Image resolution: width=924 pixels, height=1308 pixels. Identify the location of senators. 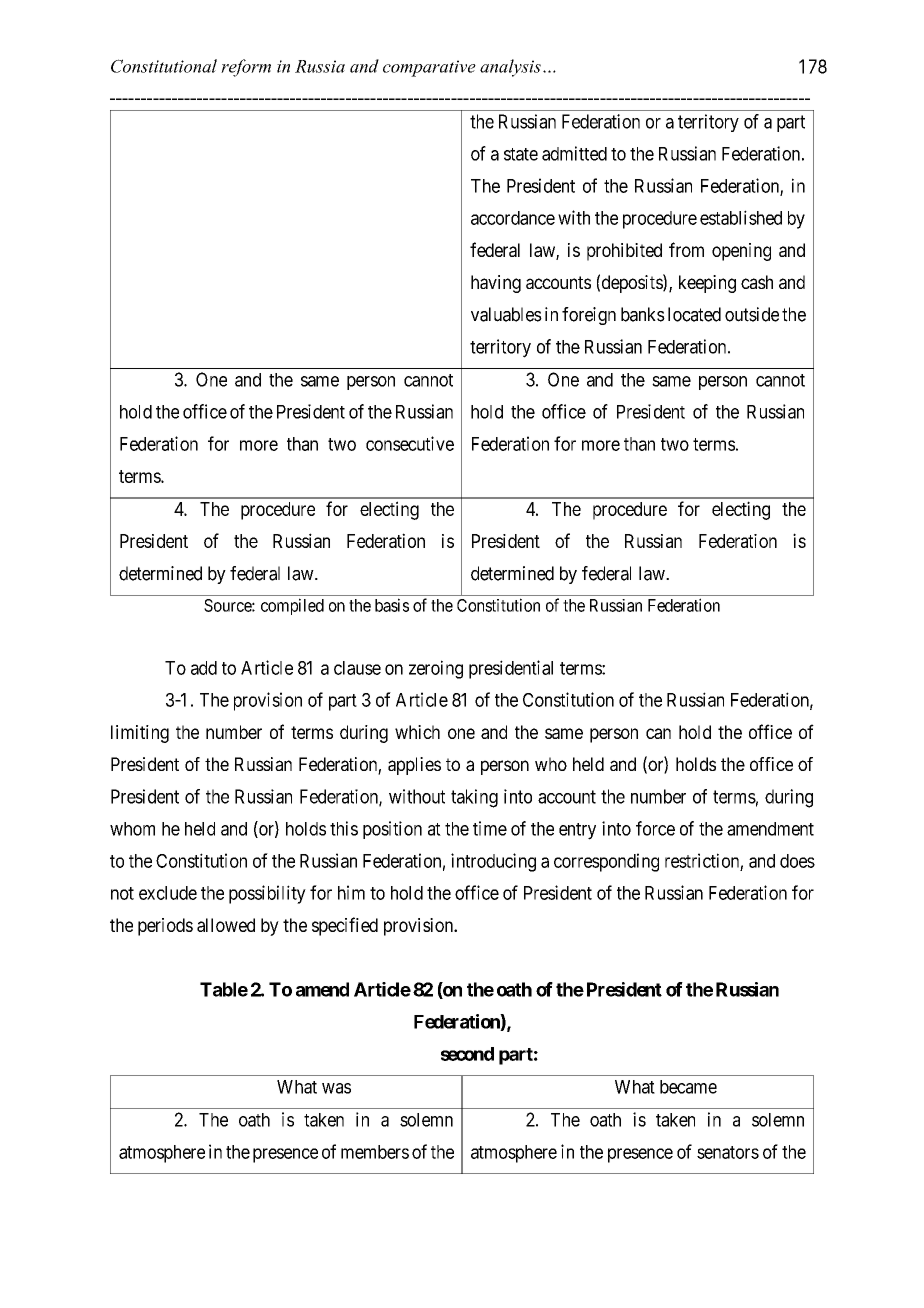
(728, 1152).
